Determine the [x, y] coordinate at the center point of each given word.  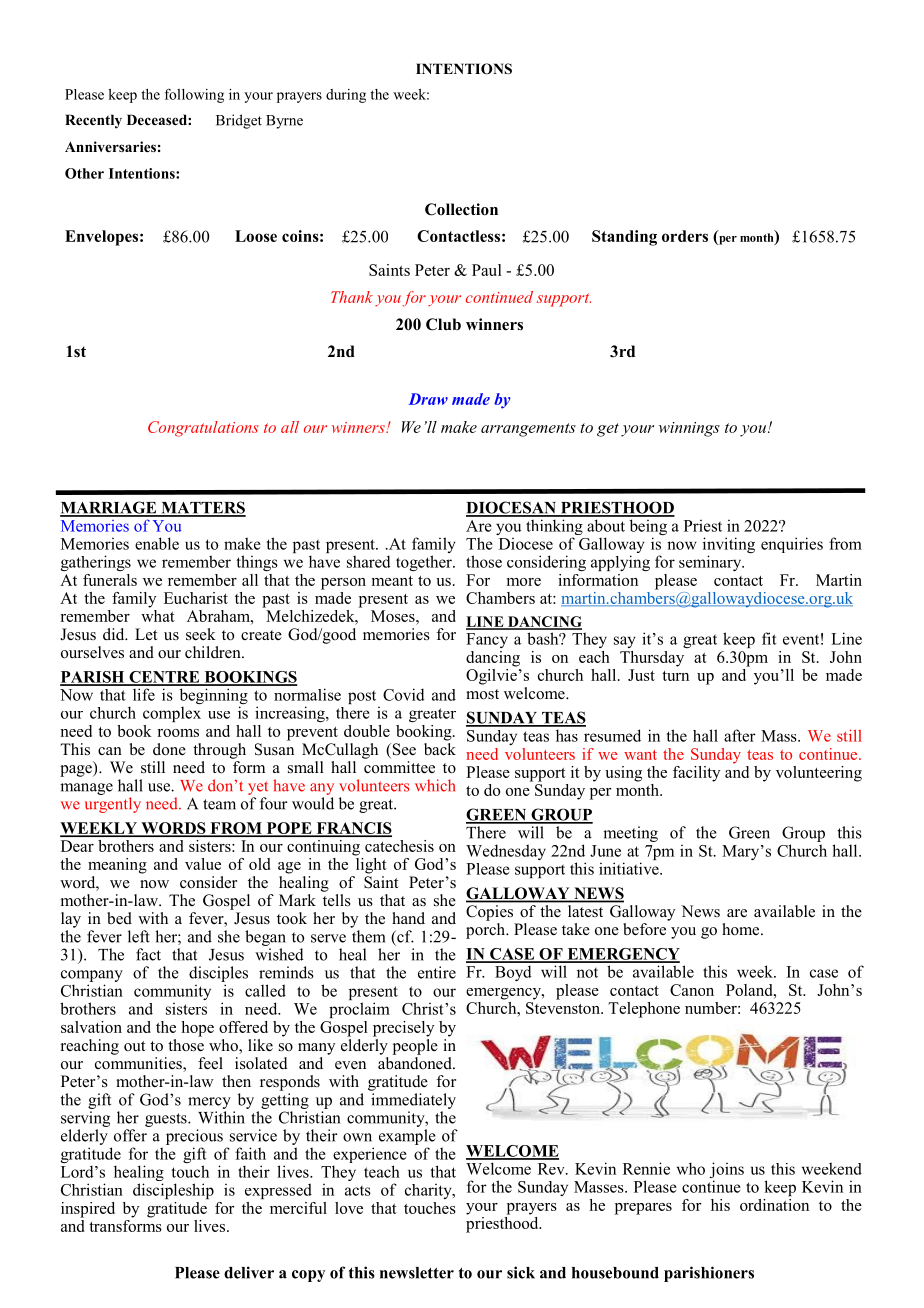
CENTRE [164, 678]
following [194, 95]
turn [675, 676]
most [482, 694]
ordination [774, 1205]
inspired [88, 1210]
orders [685, 236]
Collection [461, 209]
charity [429, 1191]
